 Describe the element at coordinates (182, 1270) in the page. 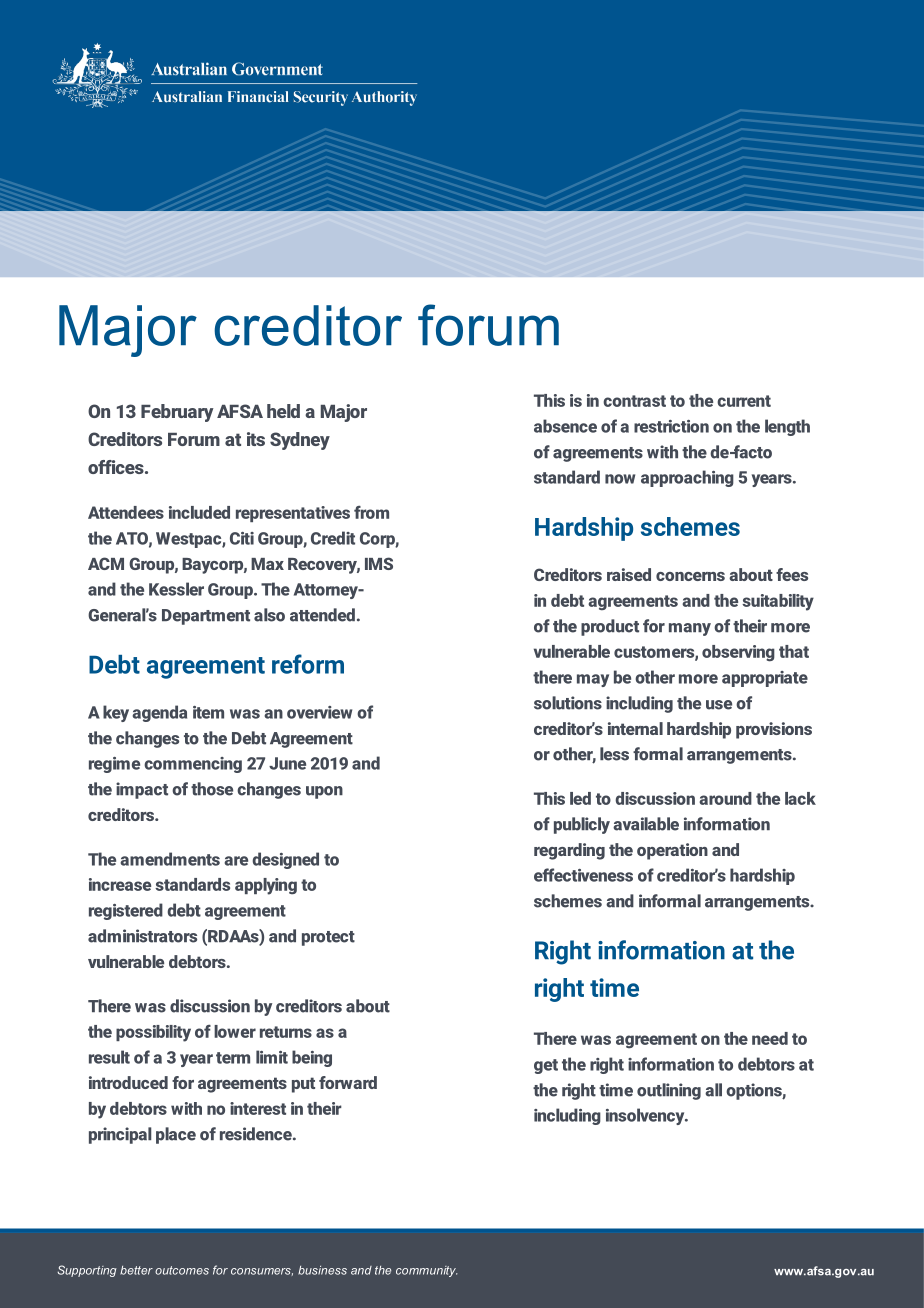

I see `outcomes` at that location.
